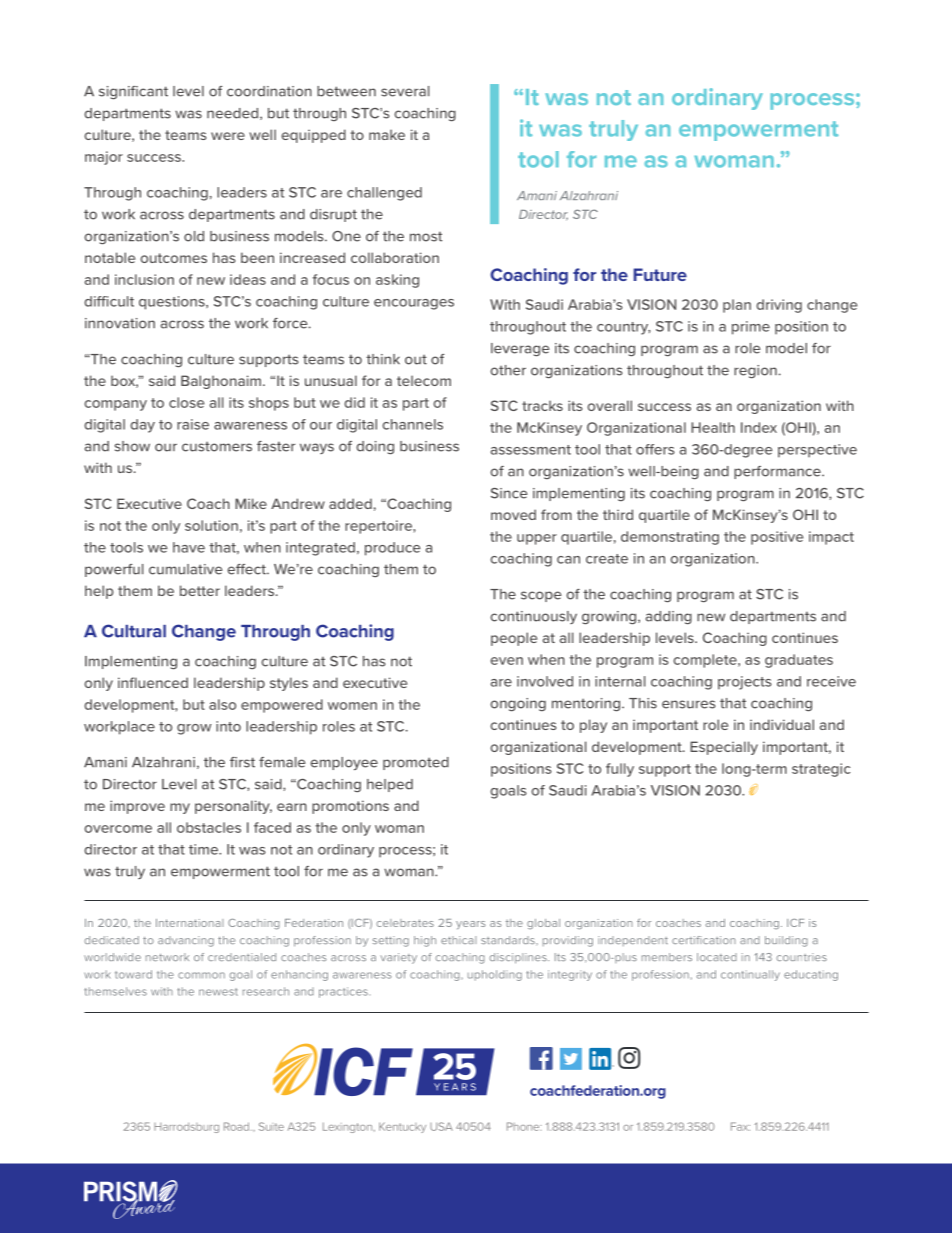 The height and width of the document is (1233, 952). Describe the element at coordinates (200, 590) in the document. I see `better` at that location.
